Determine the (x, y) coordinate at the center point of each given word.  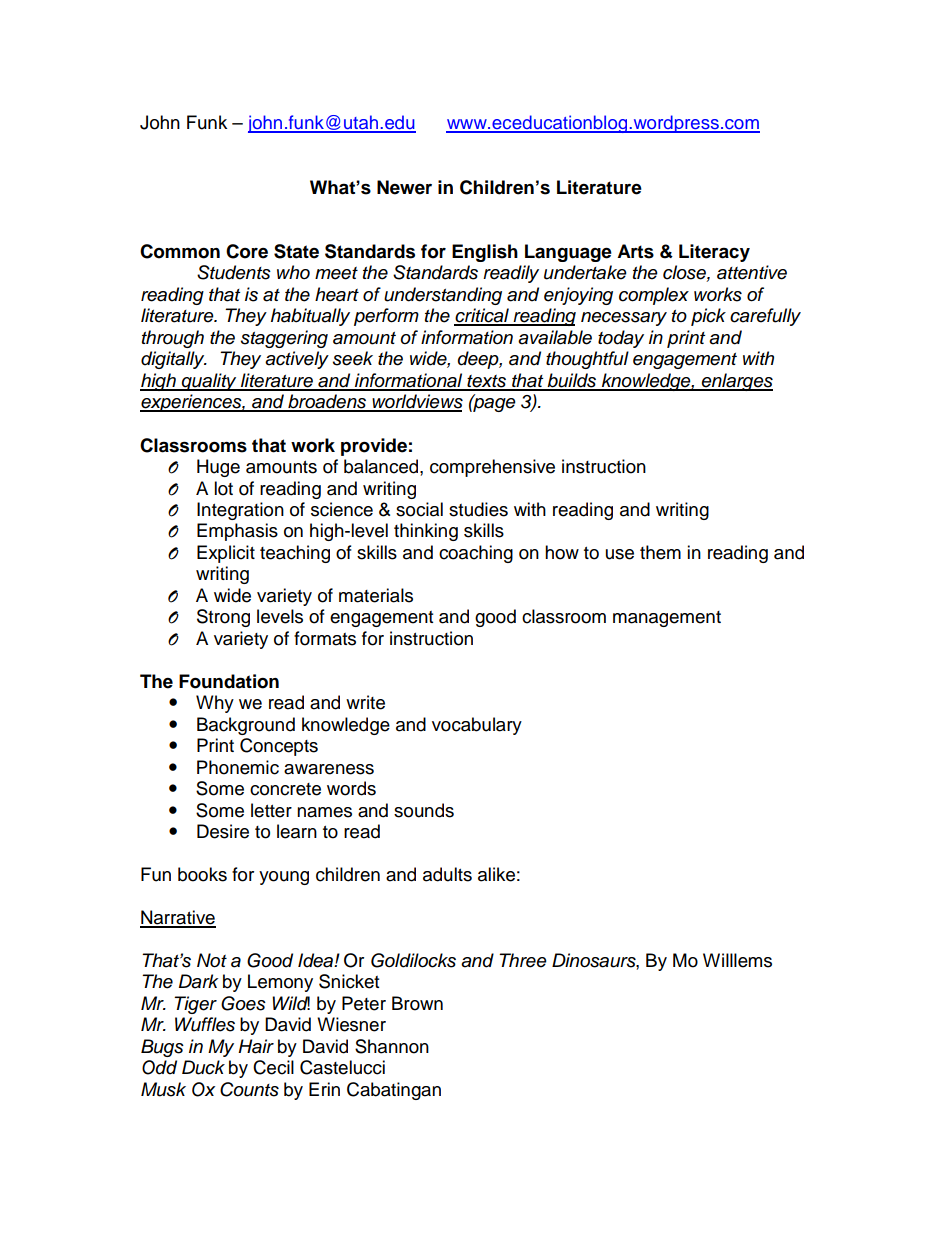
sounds (424, 810)
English (485, 253)
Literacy (714, 253)
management (667, 619)
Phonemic (238, 767)
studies (478, 509)
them (660, 552)
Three (523, 960)
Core (247, 251)
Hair (256, 1046)
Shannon (392, 1046)
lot (223, 488)
